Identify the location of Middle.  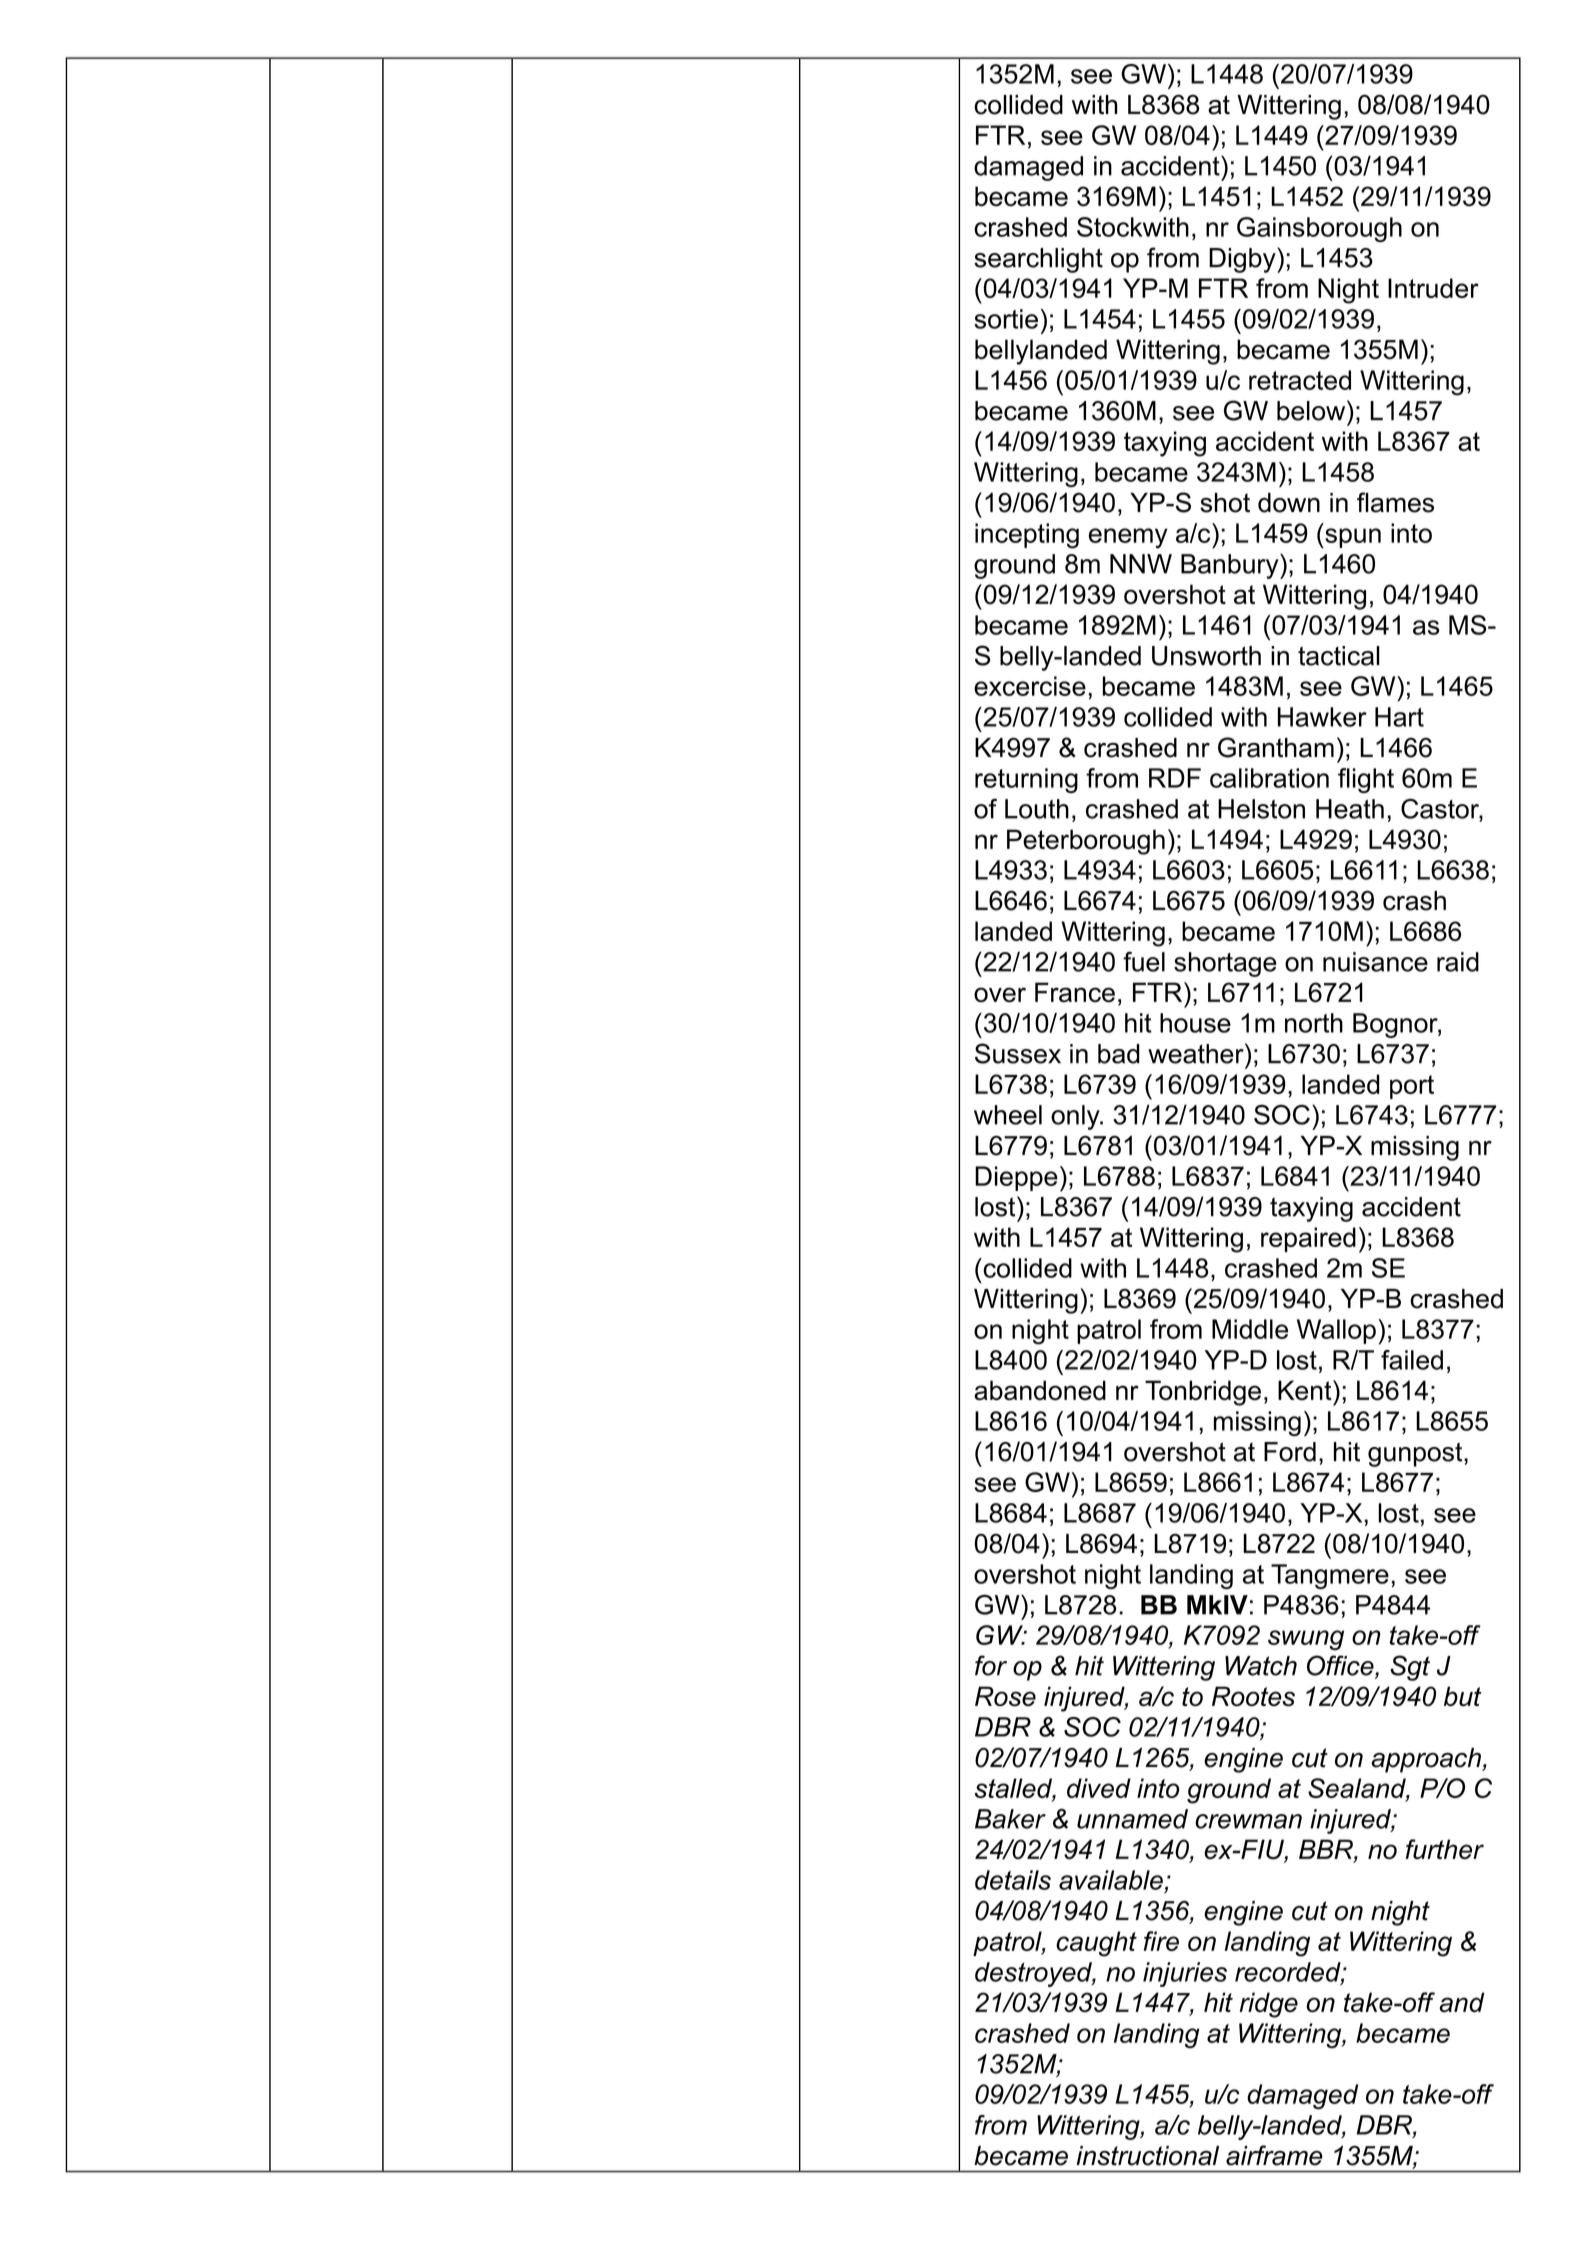
(1250, 1329).
